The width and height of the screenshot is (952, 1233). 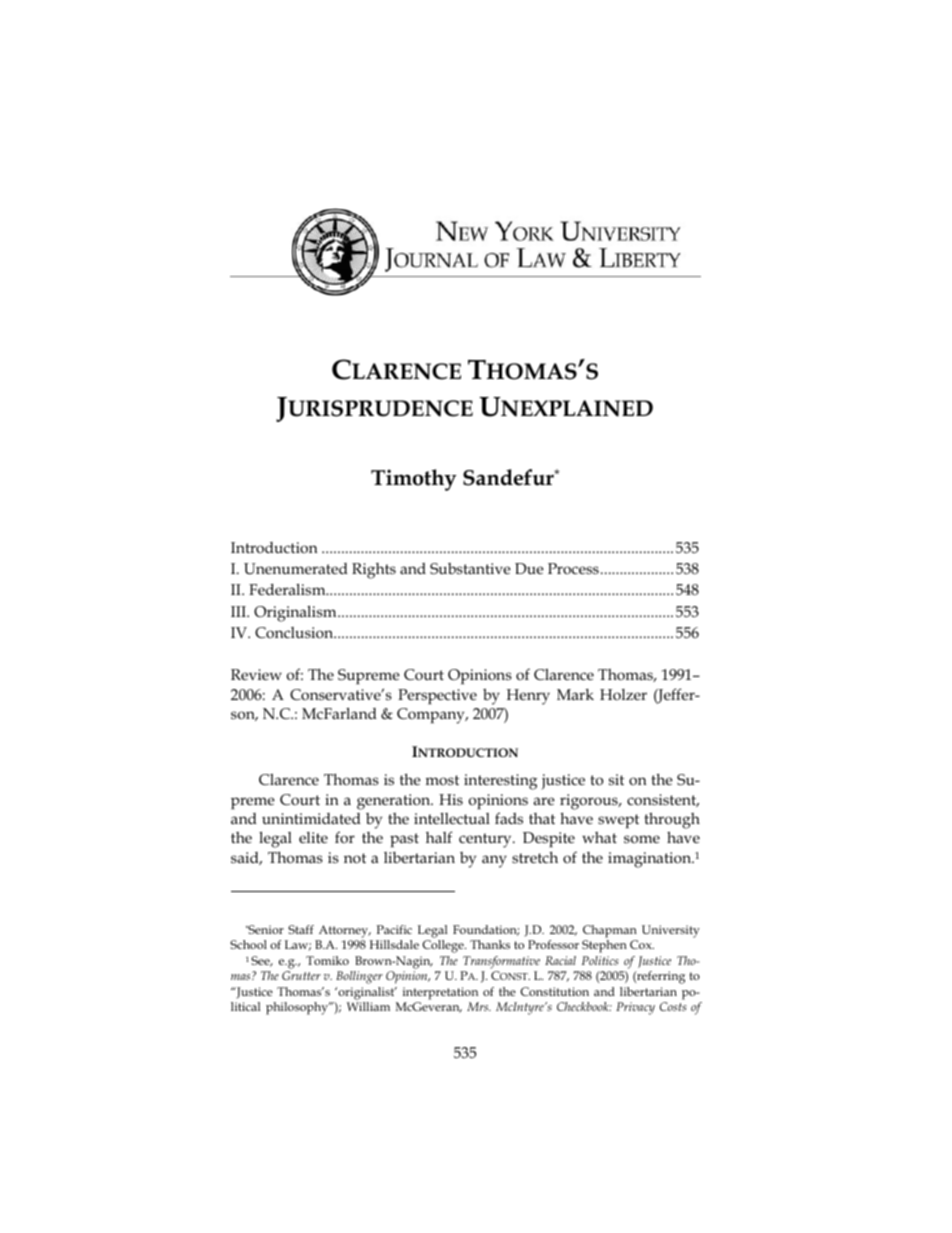 What do you see at coordinates (529, 568) in the screenshot?
I see `Due` at bounding box center [529, 568].
